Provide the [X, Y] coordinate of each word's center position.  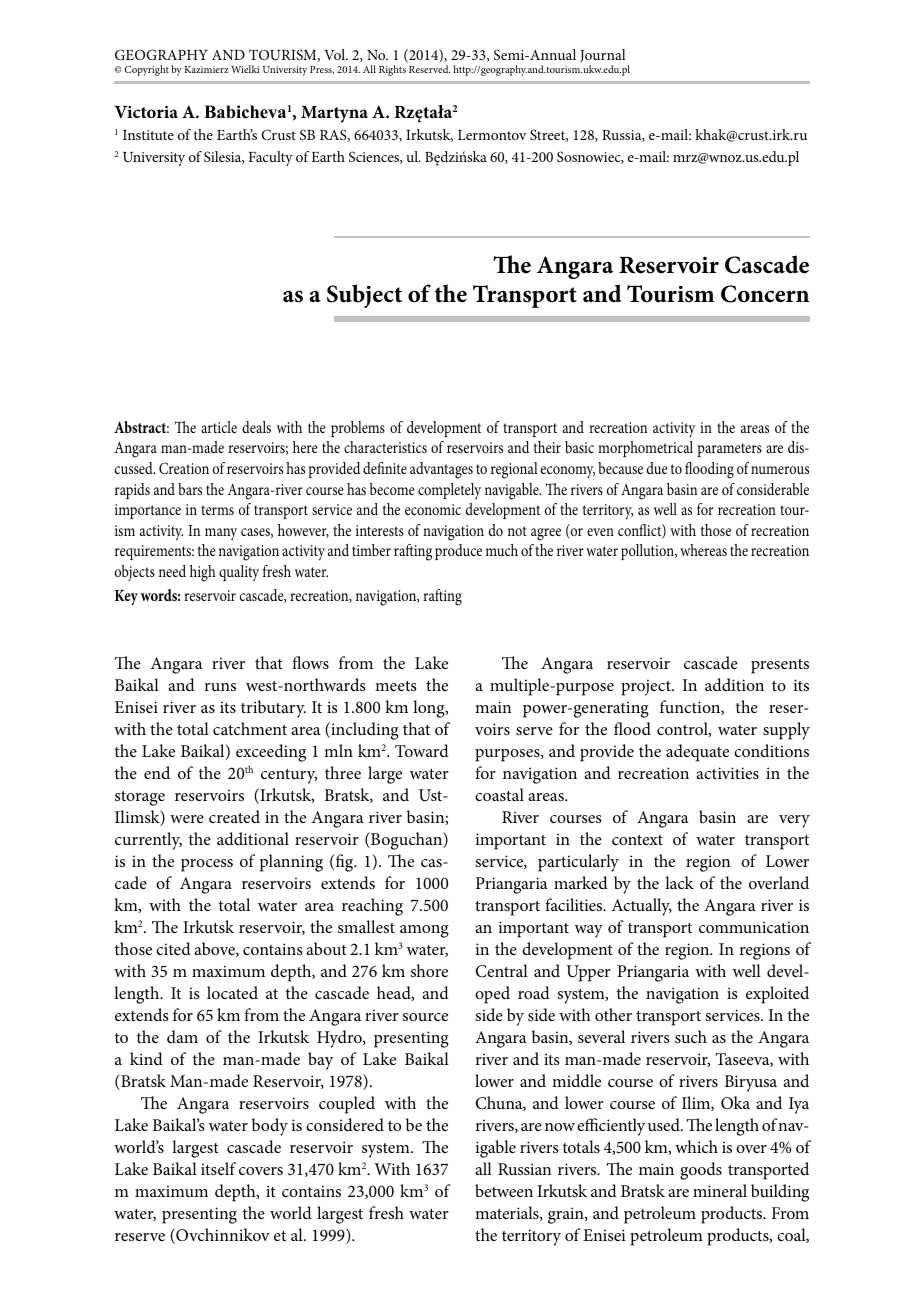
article [219, 427]
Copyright [146, 70]
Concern [765, 294]
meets [396, 686]
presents [780, 666]
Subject [364, 296]
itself [218, 1168]
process [207, 865]
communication [754, 927]
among [424, 931]
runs [220, 687]
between [504, 1190]
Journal [603, 56]
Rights [392, 70]
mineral [720, 1190]
